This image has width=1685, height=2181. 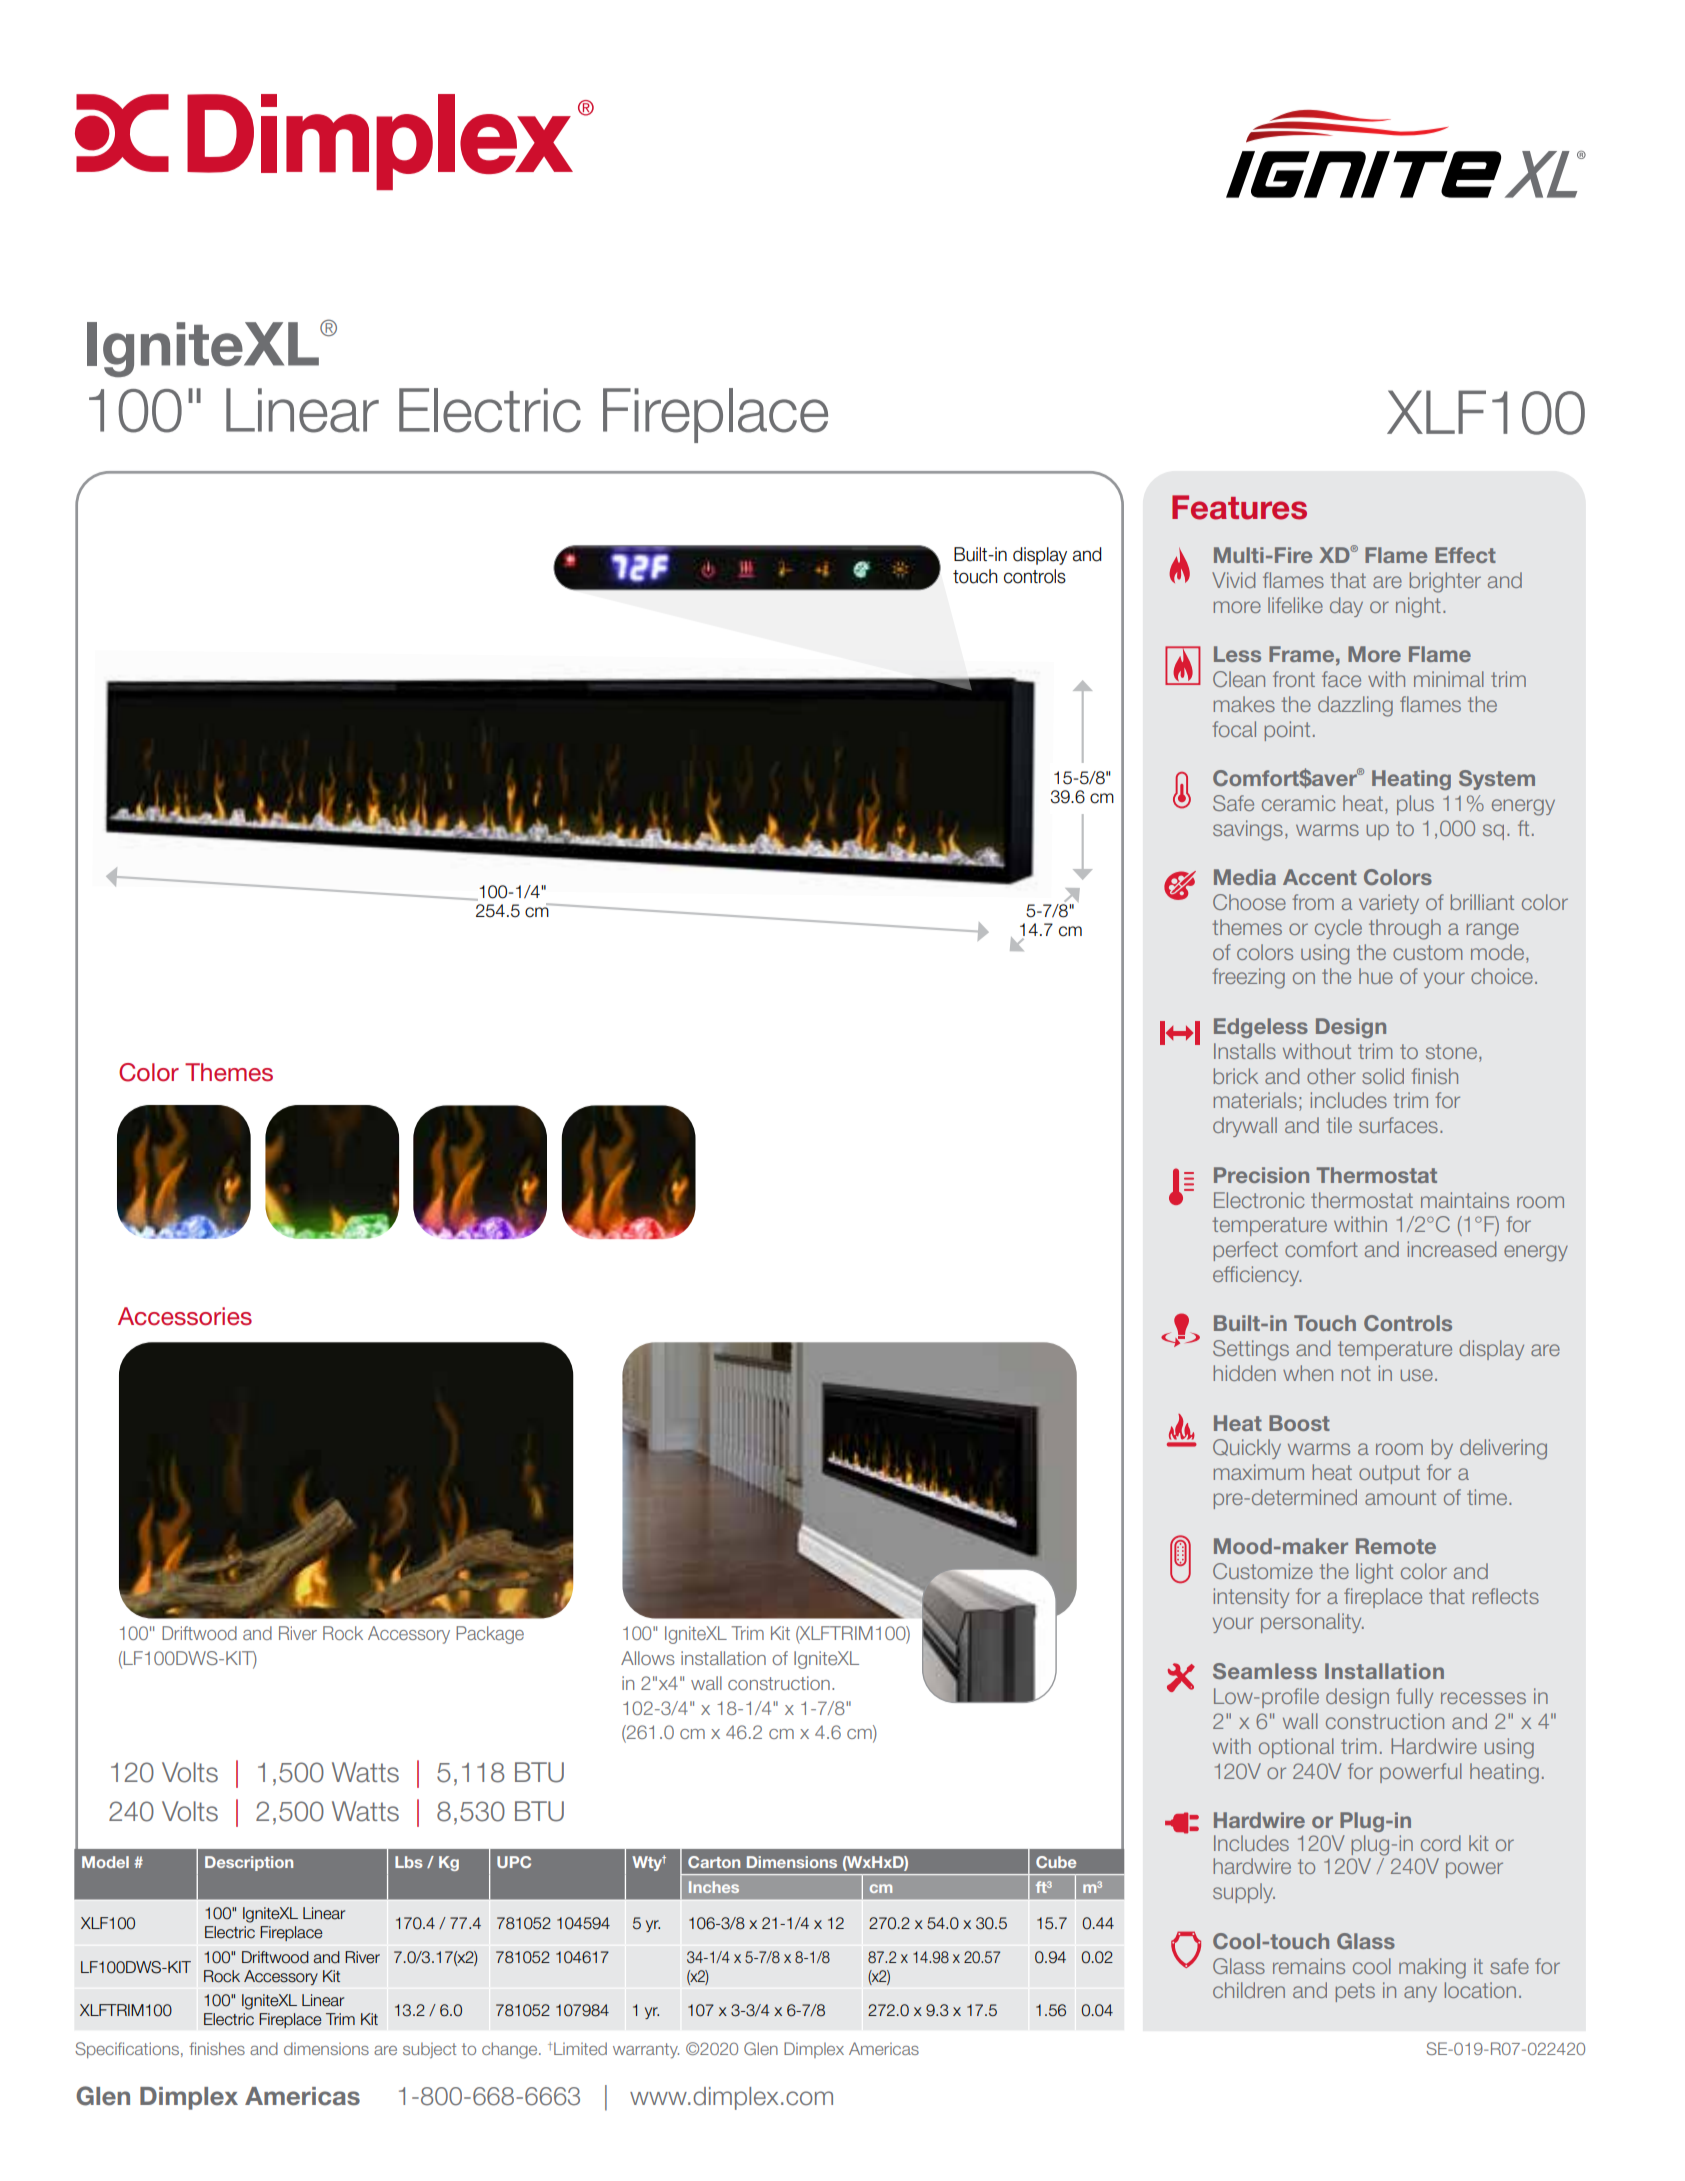 What do you see at coordinates (1233, 580) in the image?
I see `Vivid` at bounding box center [1233, 580].
